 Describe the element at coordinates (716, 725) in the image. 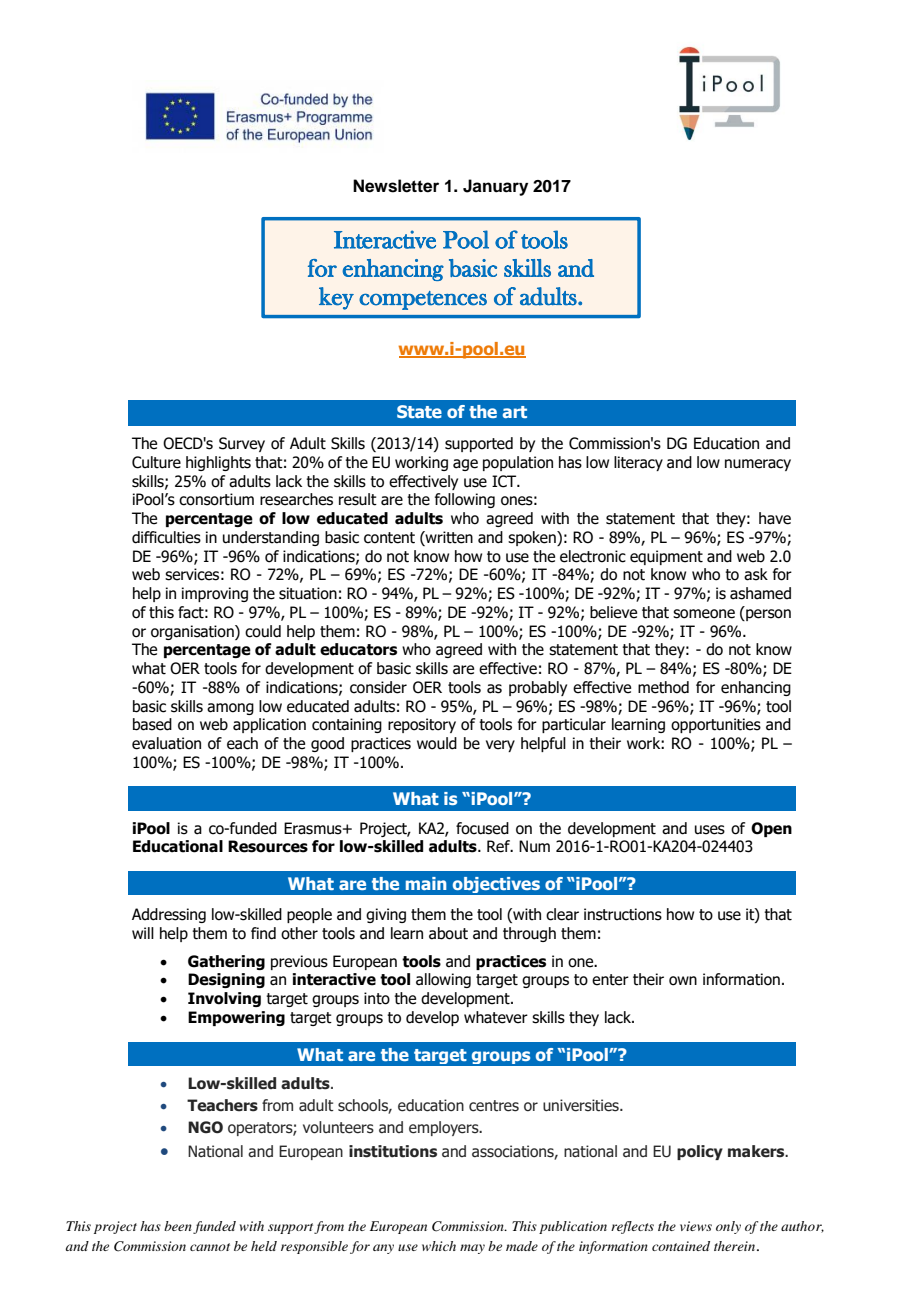

I see `opportunities` at that location.
